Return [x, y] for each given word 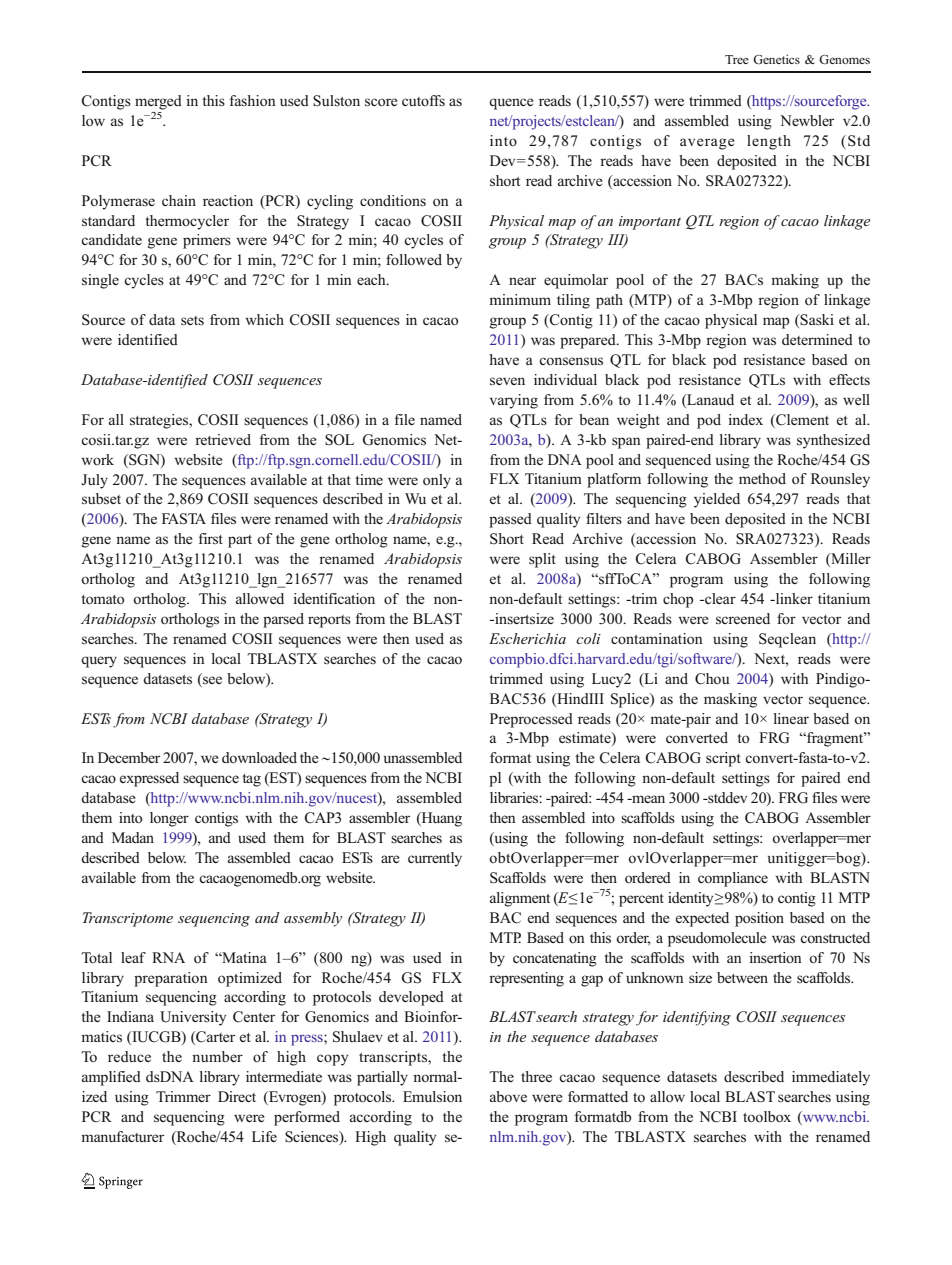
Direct [237, 1096]
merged [158, 102]
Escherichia [527, 638]
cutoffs [423, 100]
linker [793, 598]
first [211, 539]
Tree [737, 59]
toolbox [767, 1117]
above [508, 1096]
